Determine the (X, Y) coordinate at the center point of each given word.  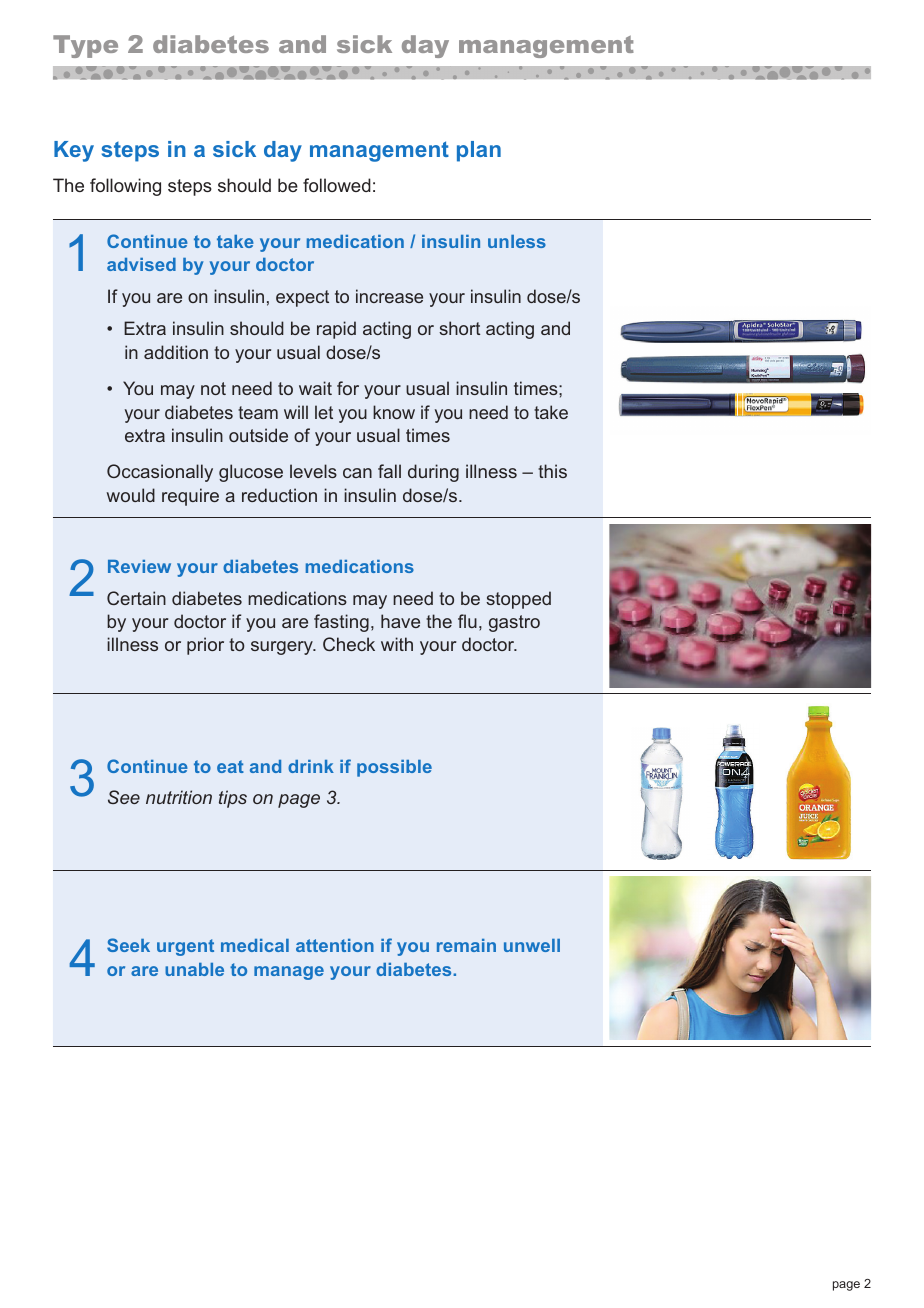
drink (311, 766)
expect (302, 298)
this (552, 471)
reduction (279, 495)
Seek (128, 945)
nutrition (179, 797)
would (131, 495)
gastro (514, 623)
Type (85, 46)
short (459, 328)
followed (337, 185)
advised (141, 264)
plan (479, 151)
